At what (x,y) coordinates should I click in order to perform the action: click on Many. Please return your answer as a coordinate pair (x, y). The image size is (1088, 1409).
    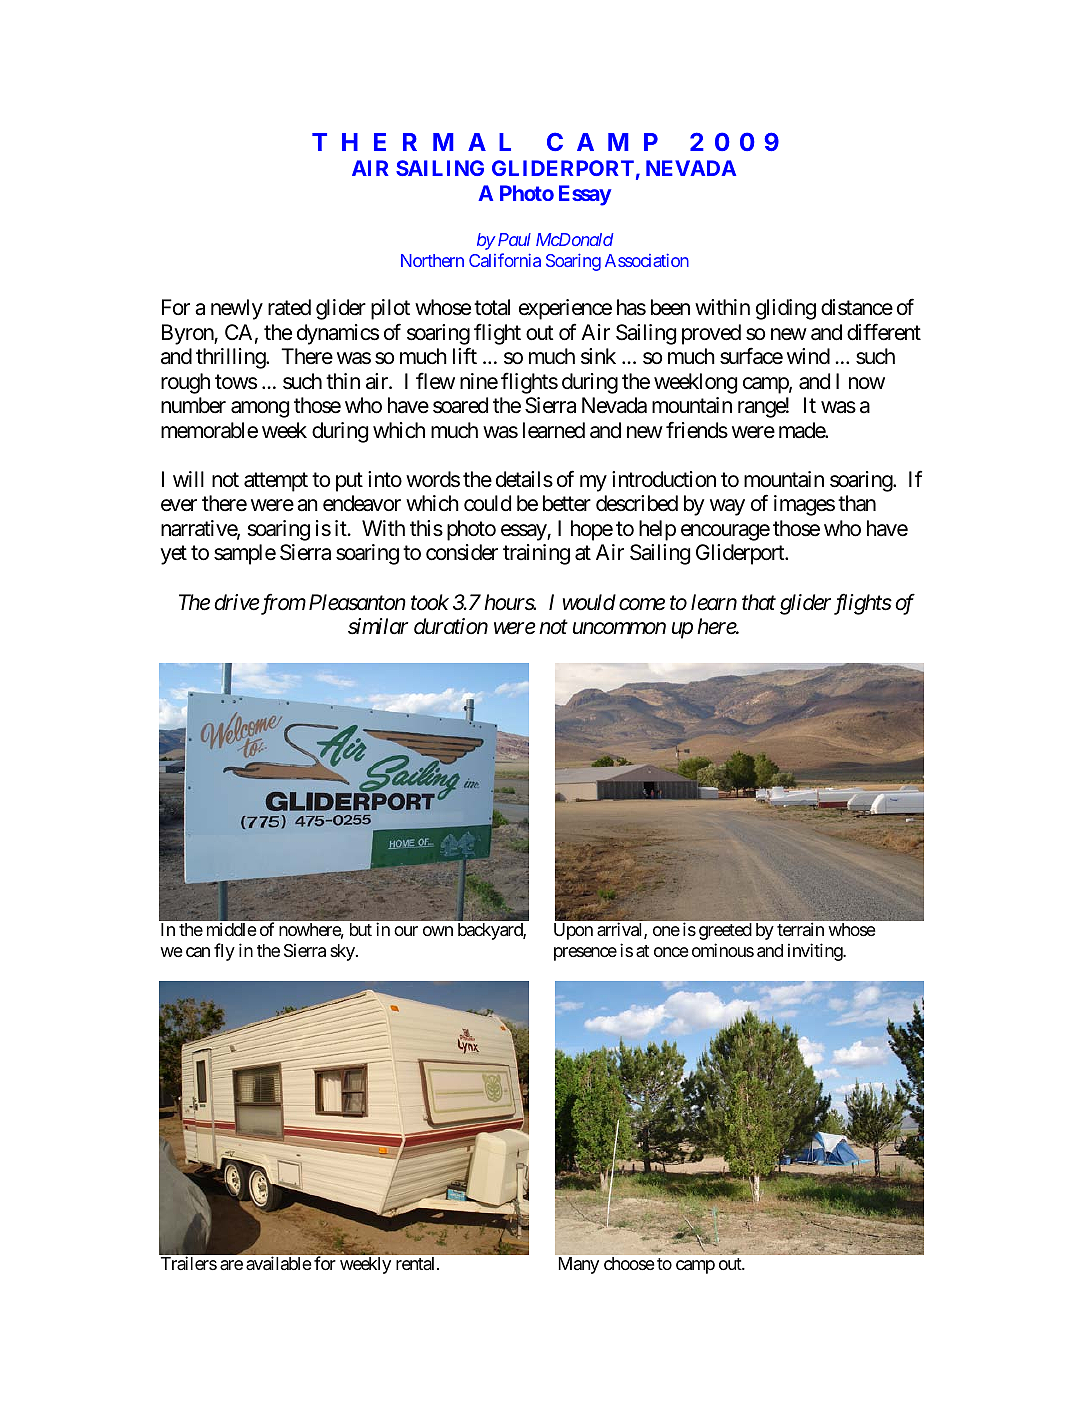
    Looking at the image, I should click on (579, 1265).
